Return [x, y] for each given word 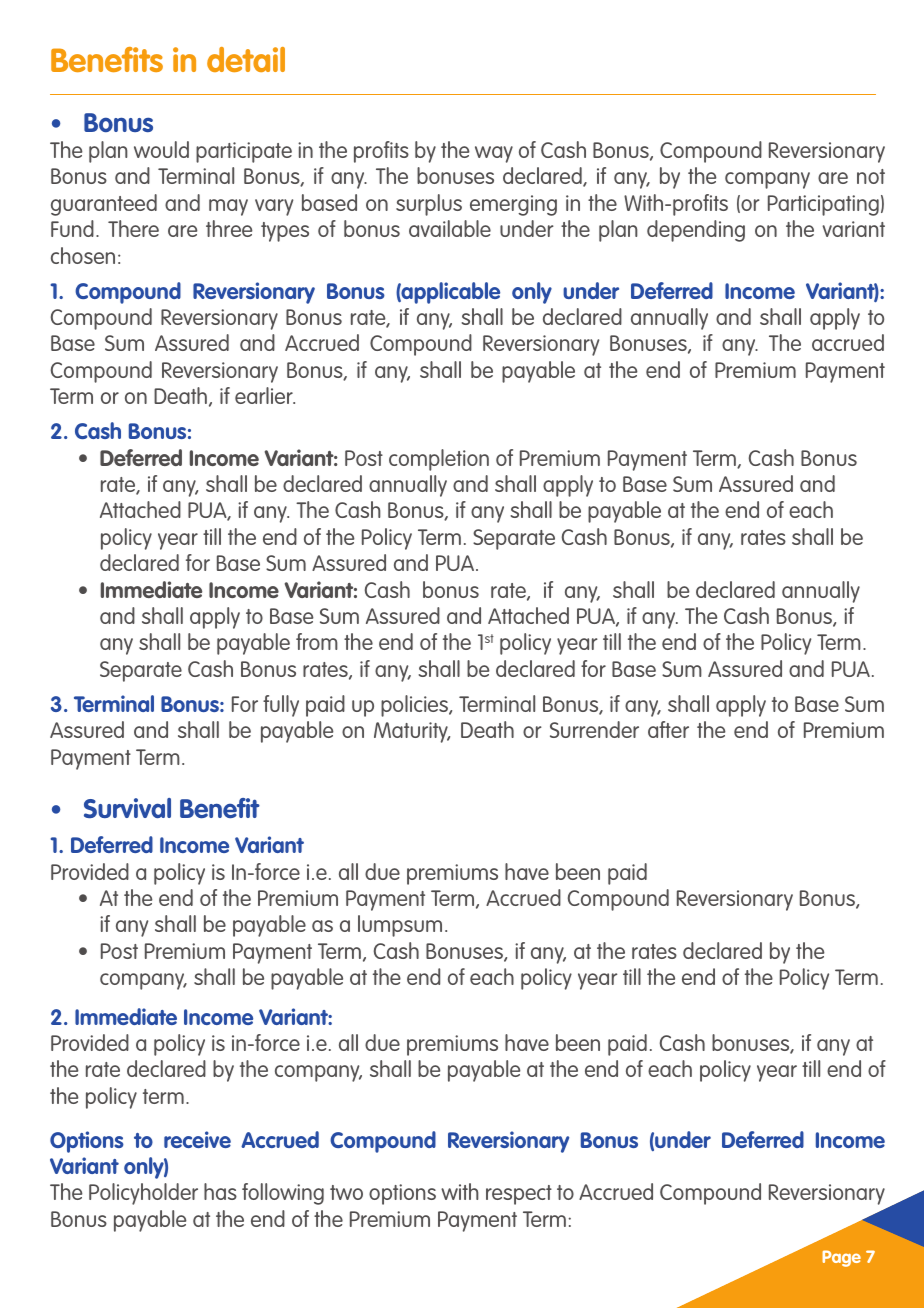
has [220, 1191]
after [668, 729]
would [161, 149]
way [494, 154]
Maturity [412, 732]
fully [281, 706]
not [871, 176]
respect [519, 1195]
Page [841, 1258]
